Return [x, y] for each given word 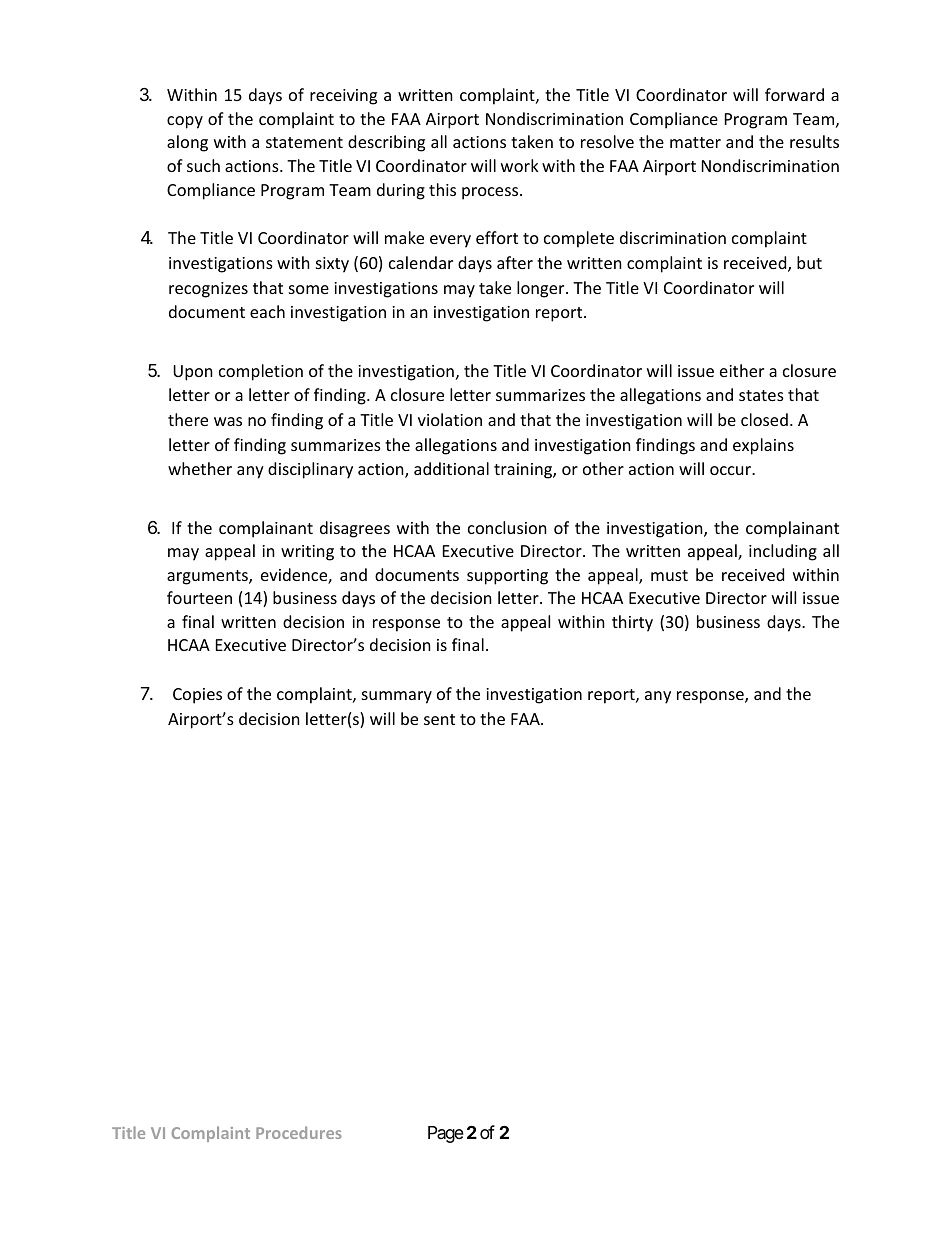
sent [439, 719]
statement [304, 142]
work [520, 165]
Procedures [299, 1132]
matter [695, 142]
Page [446, 1134]
